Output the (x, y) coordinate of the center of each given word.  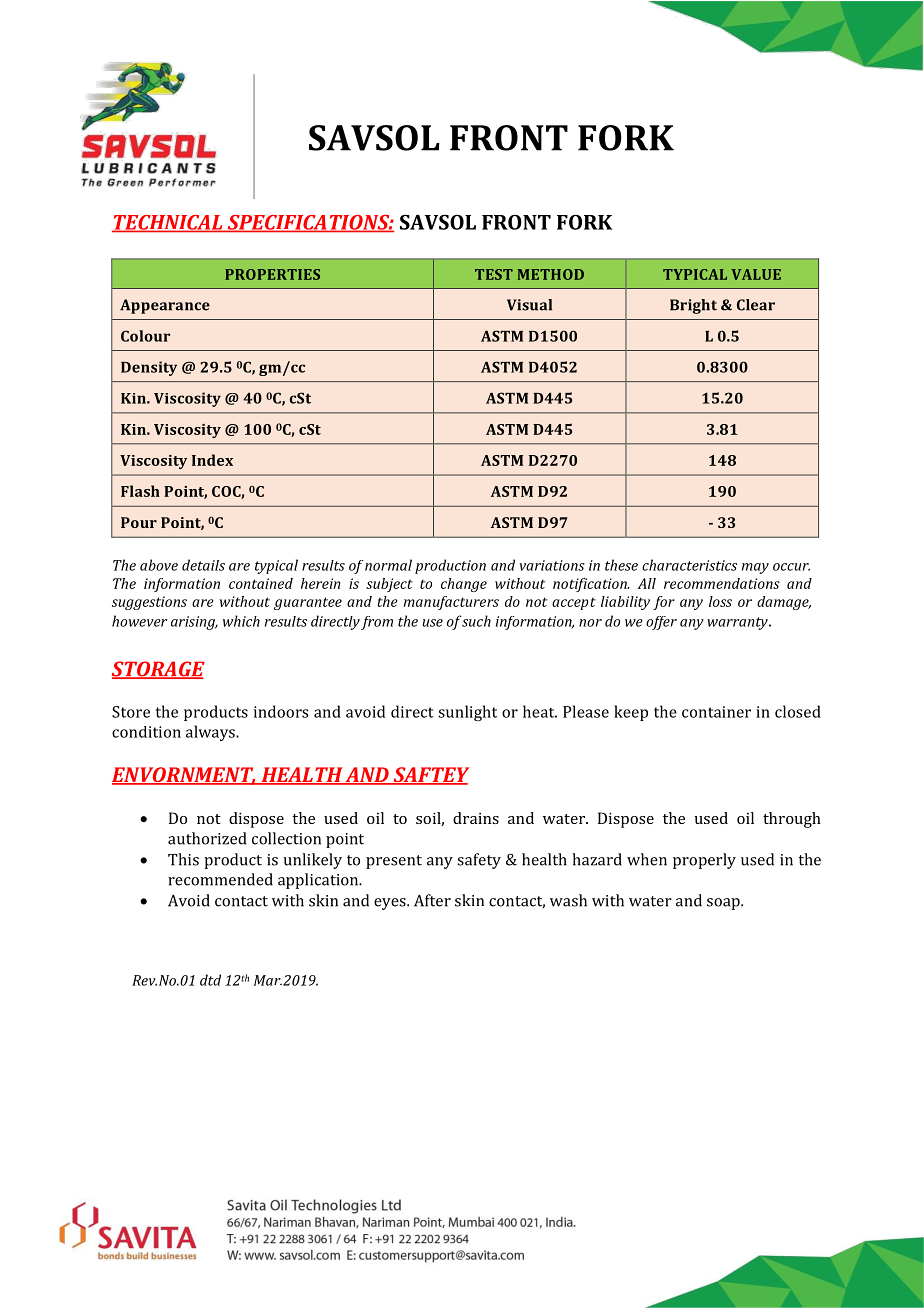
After (432, 900)
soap (724, 904)
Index (212, 460)
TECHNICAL (168, 223)
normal (388, 565)
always (211, 733)
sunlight (467, 713)
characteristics (689, 565)
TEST (494, 274)
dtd (210, 980)
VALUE (756, 274)
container (716, 712)
